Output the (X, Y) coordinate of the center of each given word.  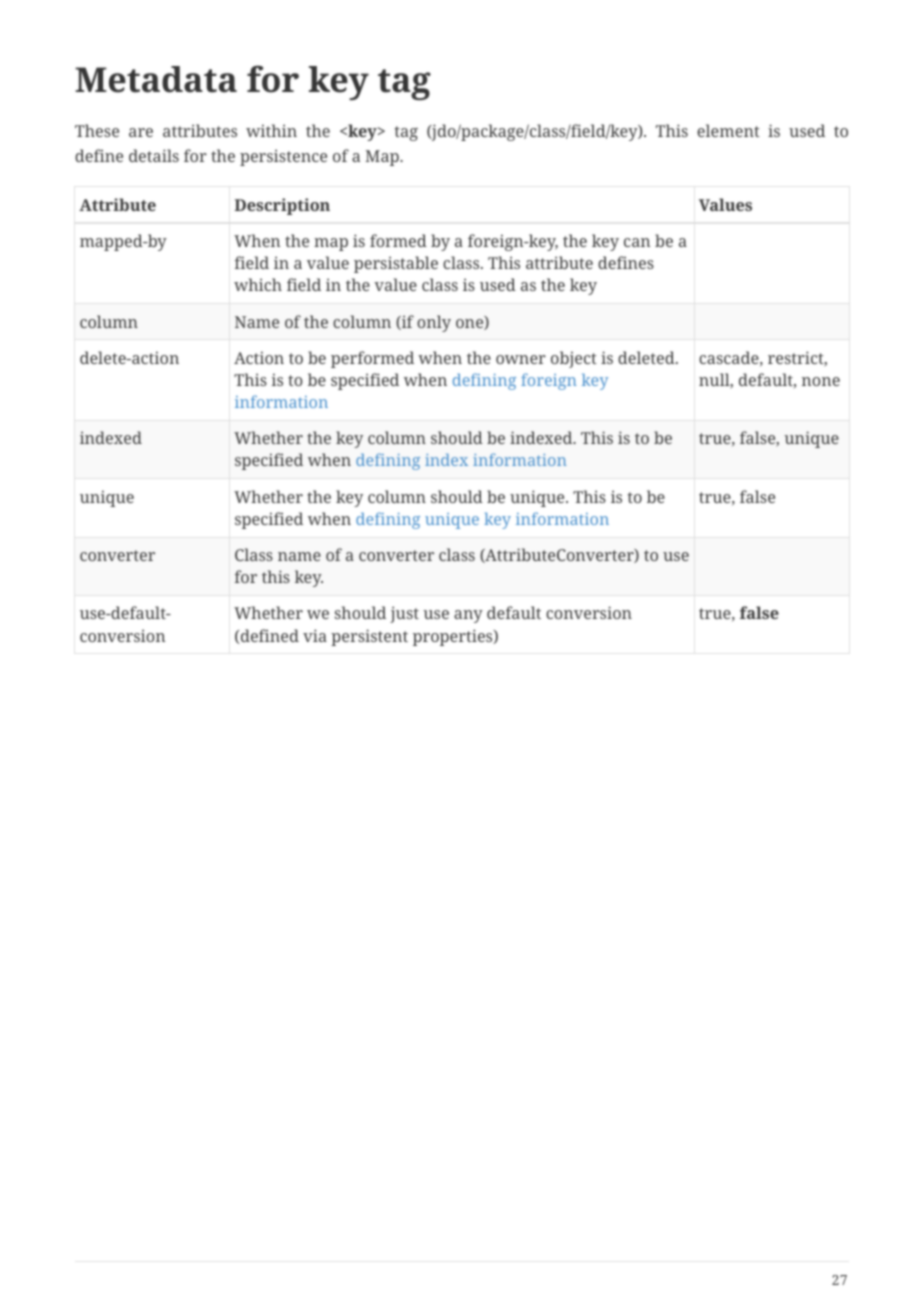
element (728, 130)
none (821, 381)
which (258, 284)
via (315, 635)
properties (454, 637)
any (468, 616)
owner (521, 359)
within (271, 130)
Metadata (156, 79)
